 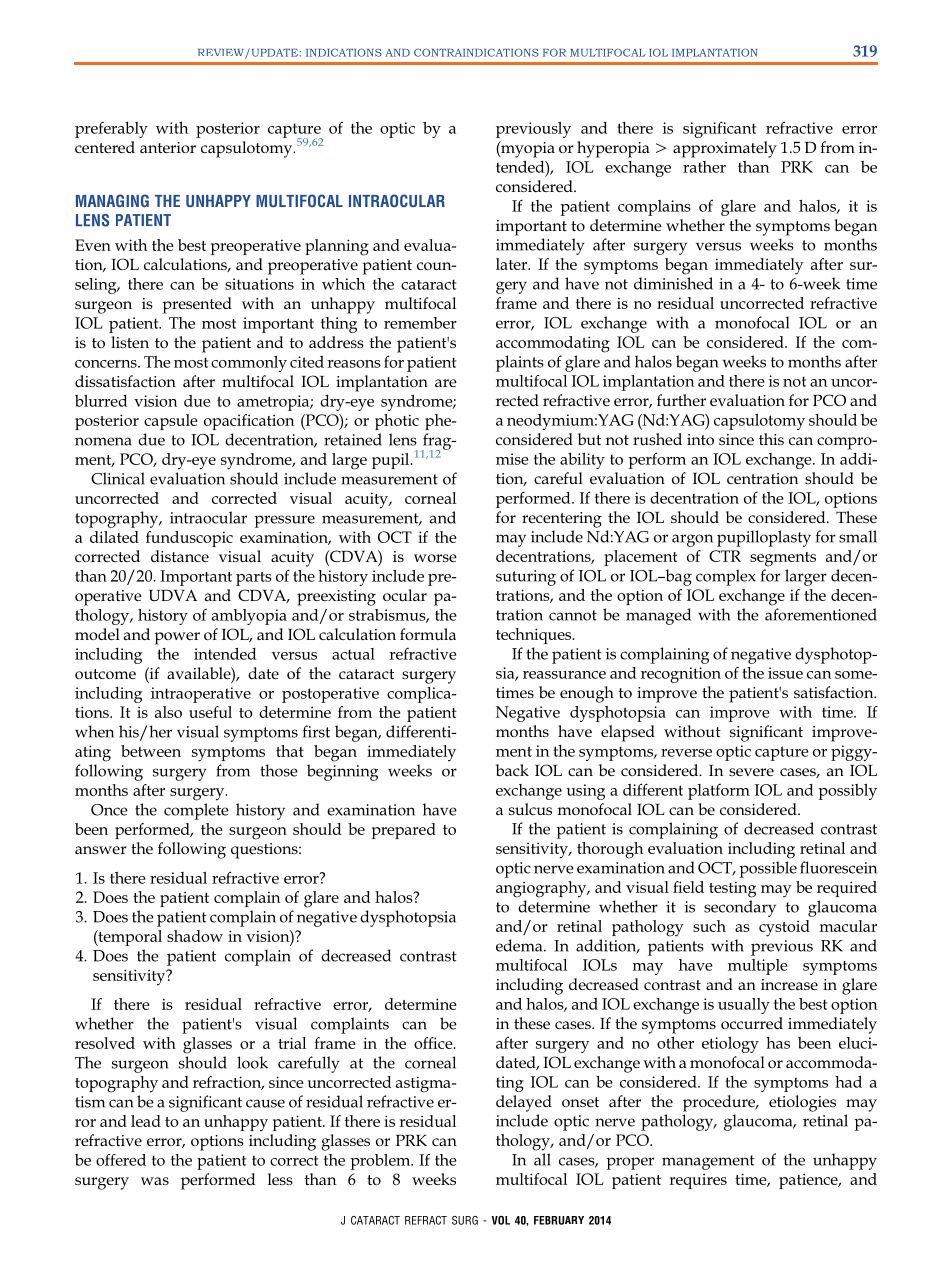 What do you see at coordinates (613, 149) in the page?
I see `hyperopia` at bounding box center [613, 149].
